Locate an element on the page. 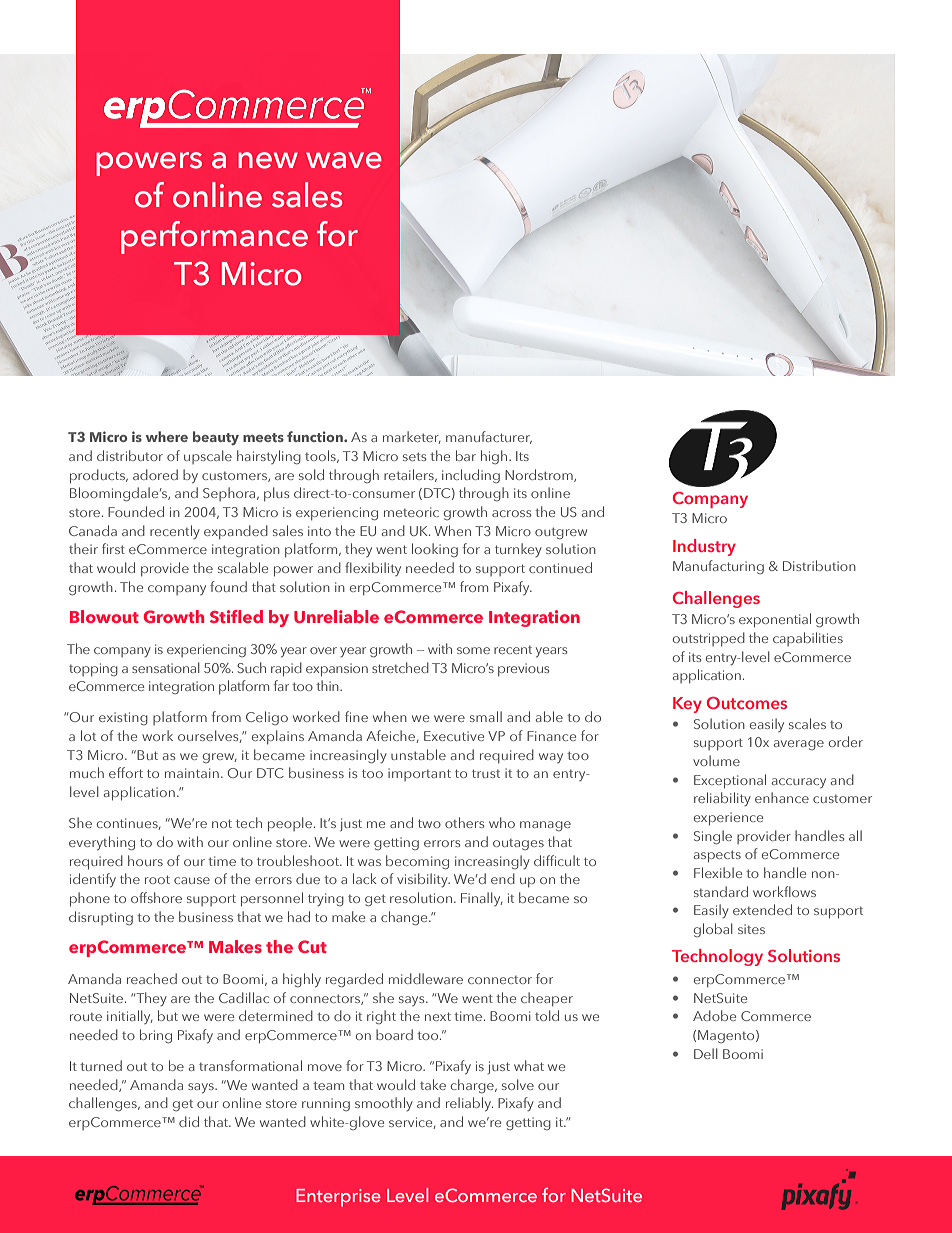  sensational is located at coordinates (166, 667).
